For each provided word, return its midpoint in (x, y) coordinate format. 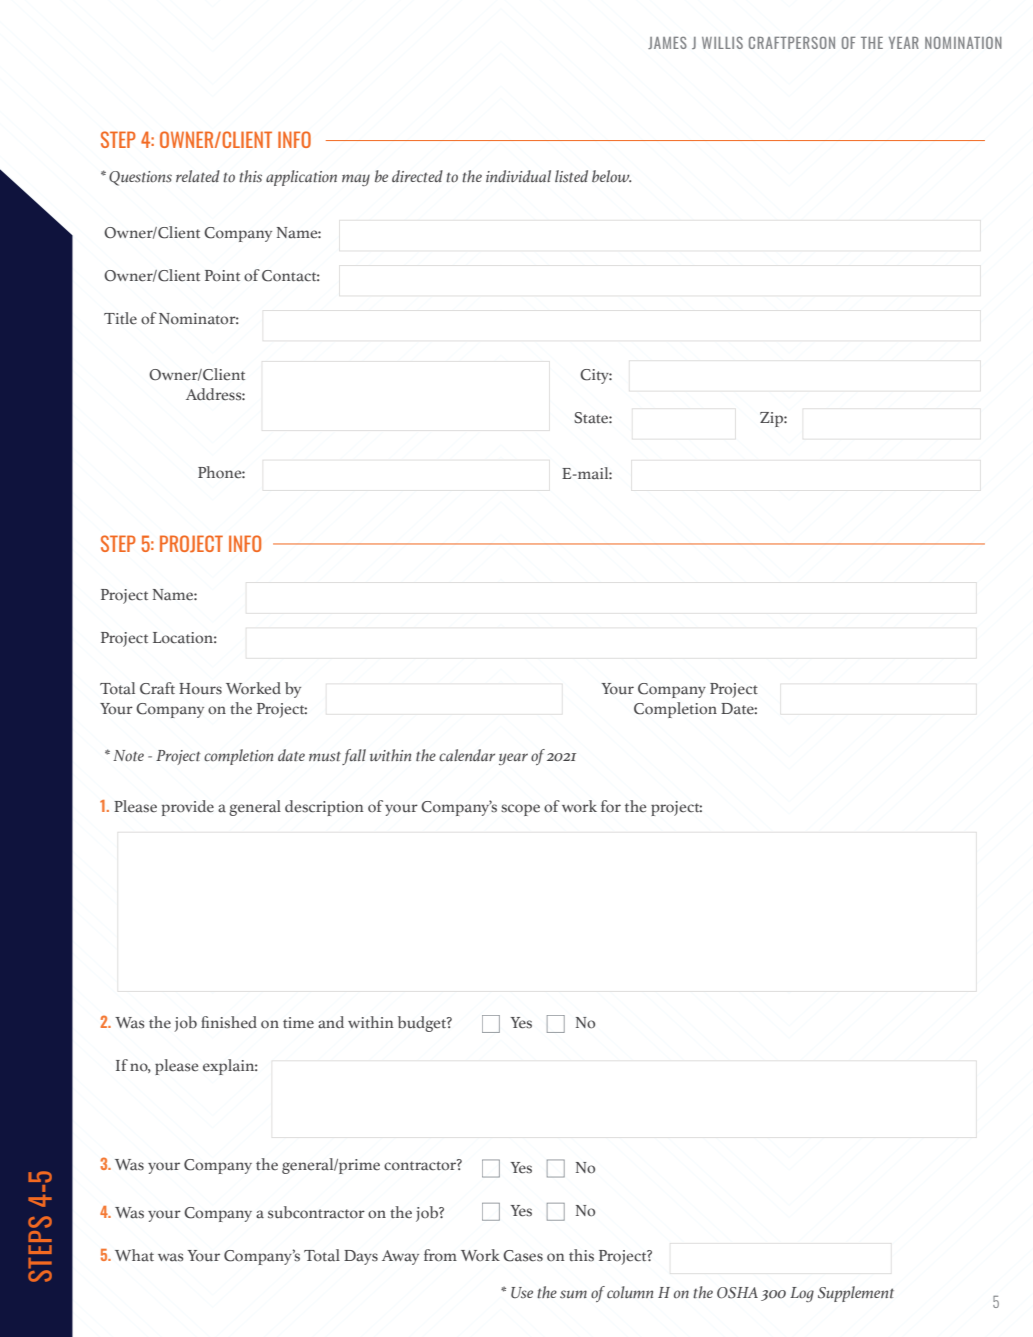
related (198, 176)
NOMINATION (963, 42)
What (134, 1255)
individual (518, 176)
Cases (523, 1256)
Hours (200, 689)
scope (520, 810)
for (611, 806)
